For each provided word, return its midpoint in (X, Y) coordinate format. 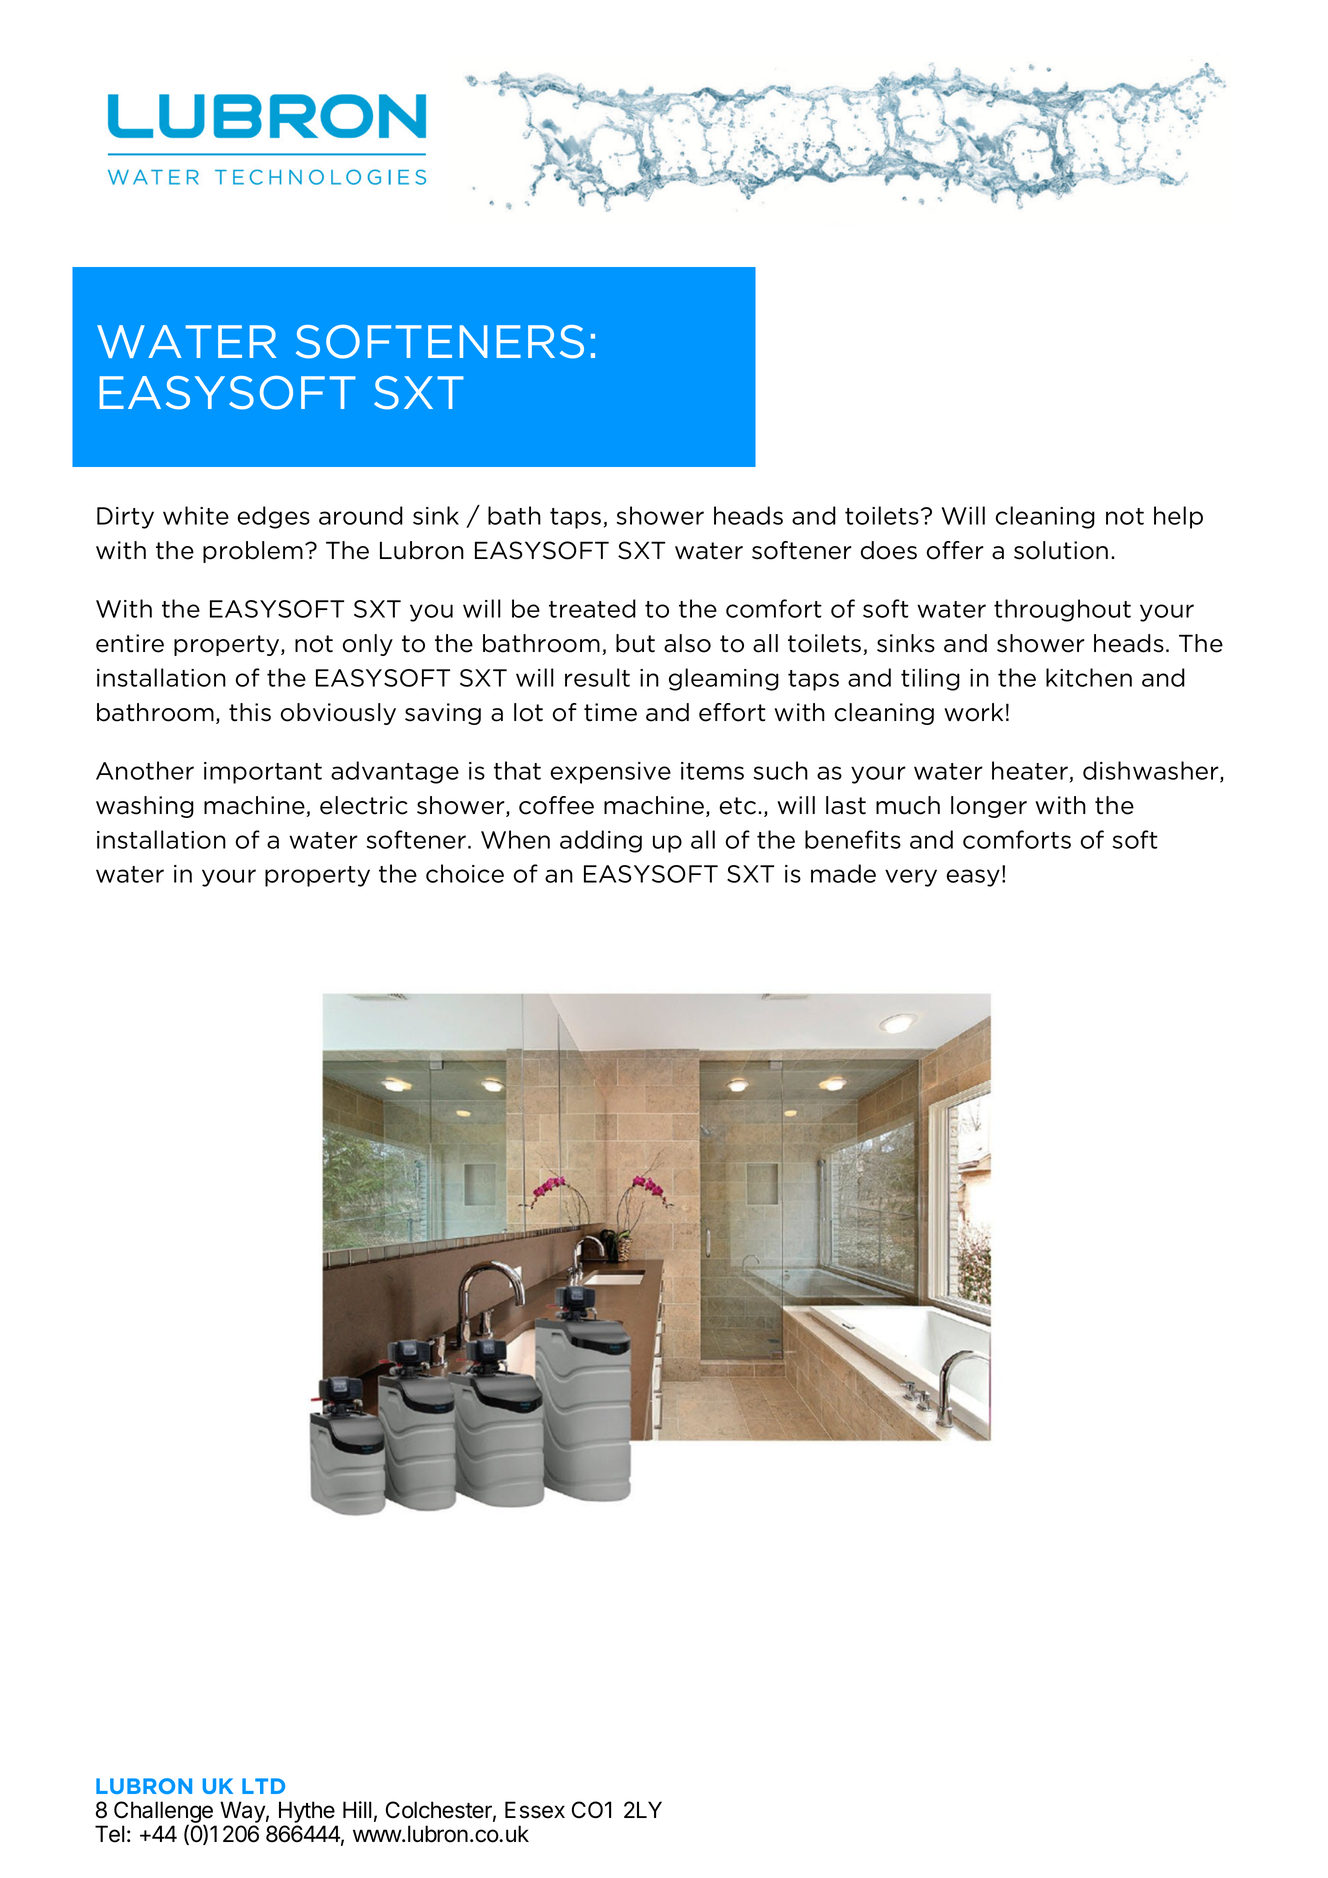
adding (601, 841)
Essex (535, 1810)
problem (253, 552)
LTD (263, 1786)
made (843, 873)
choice (465, 873)
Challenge (163, 1813)
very (911, 878)
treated (592, 608)
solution (1061, 550)
